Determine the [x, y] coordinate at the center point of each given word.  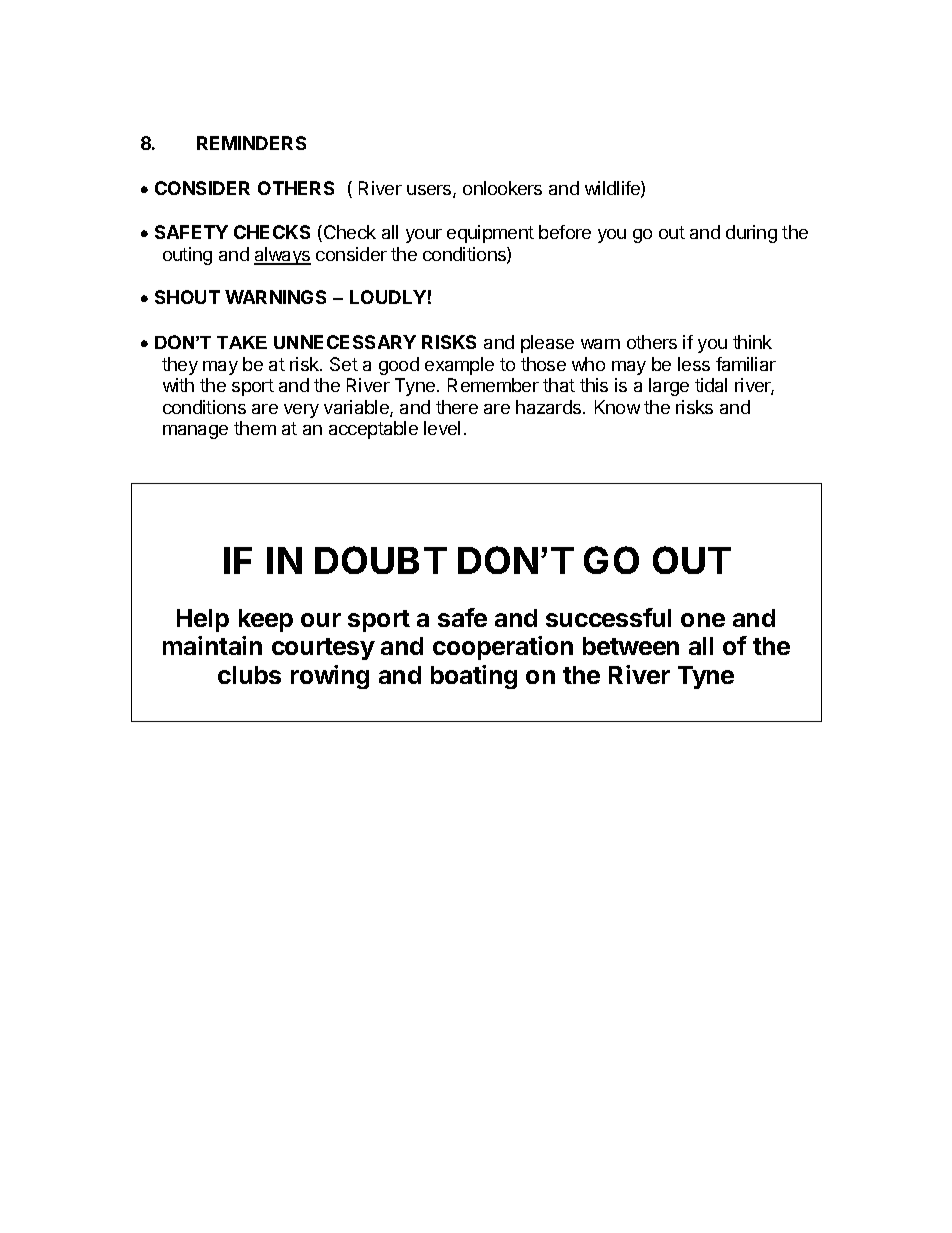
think [752, 342]
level [442, 428]
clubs [249, 675]
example [459, 366]
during [751, 234]
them [255, 428]
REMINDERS [251, 143]
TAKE [242, 342]
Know [617, 407]
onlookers [502, 188]
